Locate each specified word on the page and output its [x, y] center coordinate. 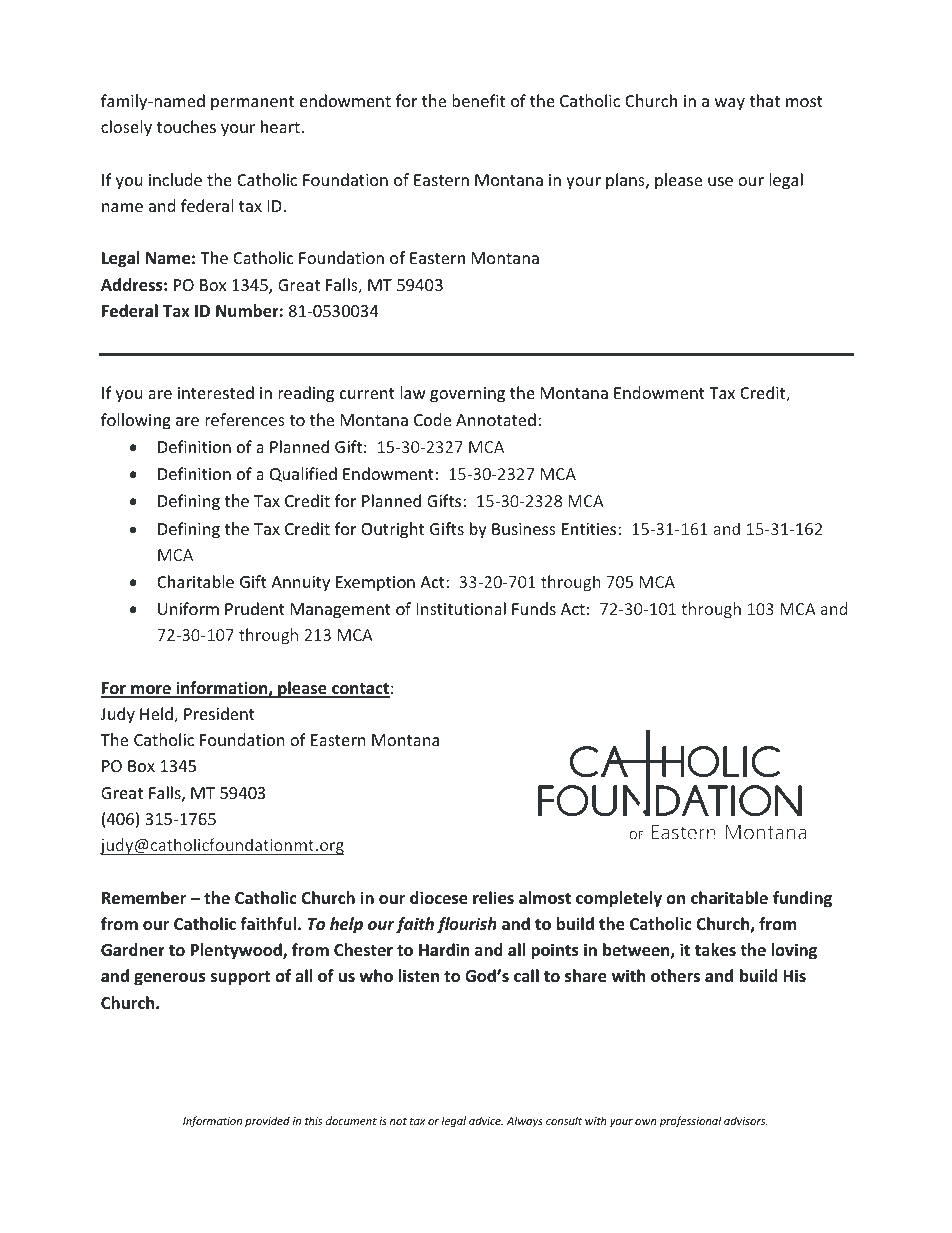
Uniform [188, 608]
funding [802, 899]
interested [216, 392]
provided [267, 1121]
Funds [534, 608]
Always [525, 1121]
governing [467, 395]
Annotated [496, 419]
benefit [478, 100]
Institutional [461, 608]
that [764, 100]
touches [186, 126]
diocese [439, 898]
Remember [144, 898]
